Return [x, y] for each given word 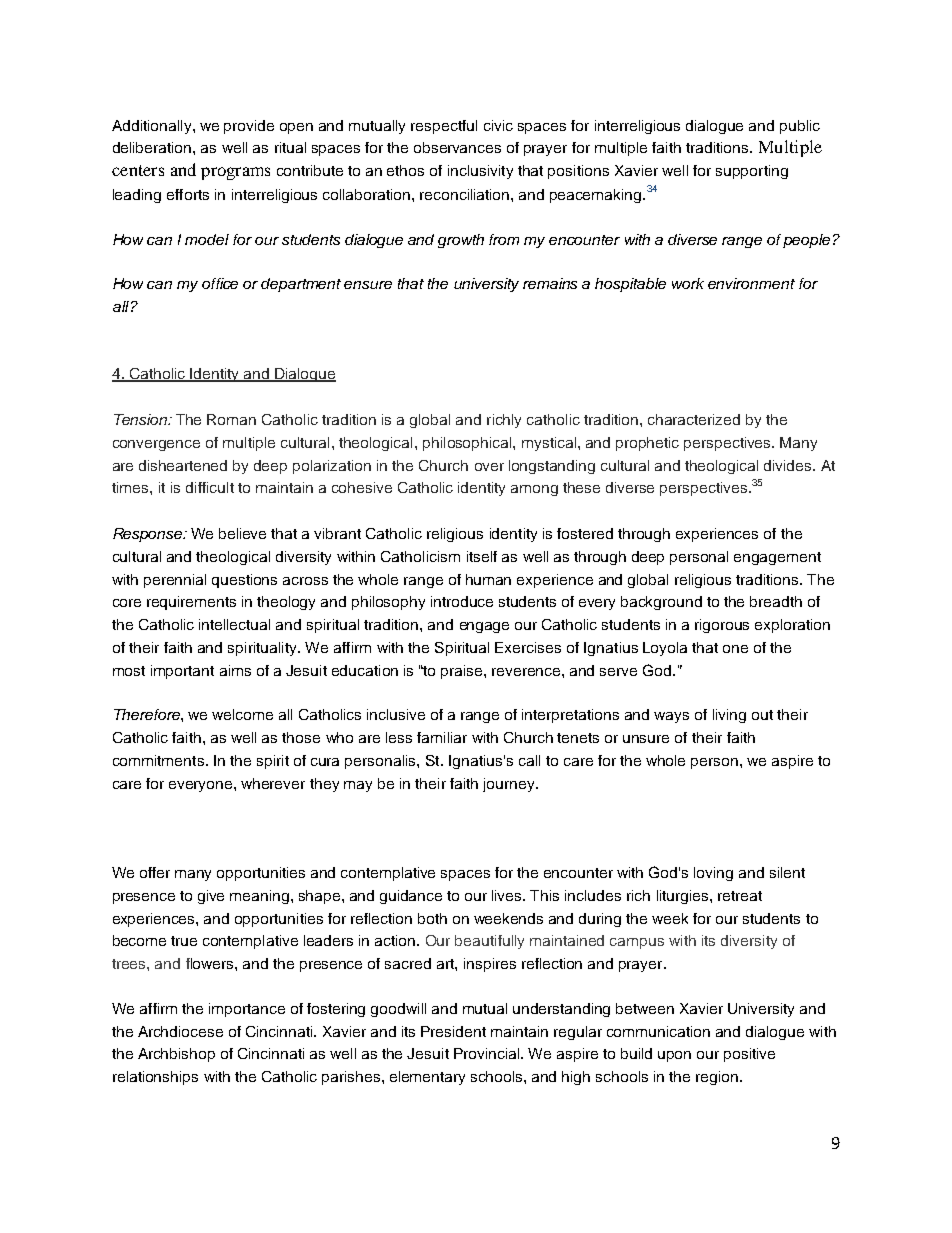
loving [713, 874]
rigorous [722, 626]
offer [155, 872]
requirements [191, 603]
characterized [694, 419]
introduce [462, 601]
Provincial [488, 1053]
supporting [752, 172]
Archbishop [176, 1055]
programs [235, 173]
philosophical [468, 444]
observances [457, 147]
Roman [231, 419]
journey [510, 785]
